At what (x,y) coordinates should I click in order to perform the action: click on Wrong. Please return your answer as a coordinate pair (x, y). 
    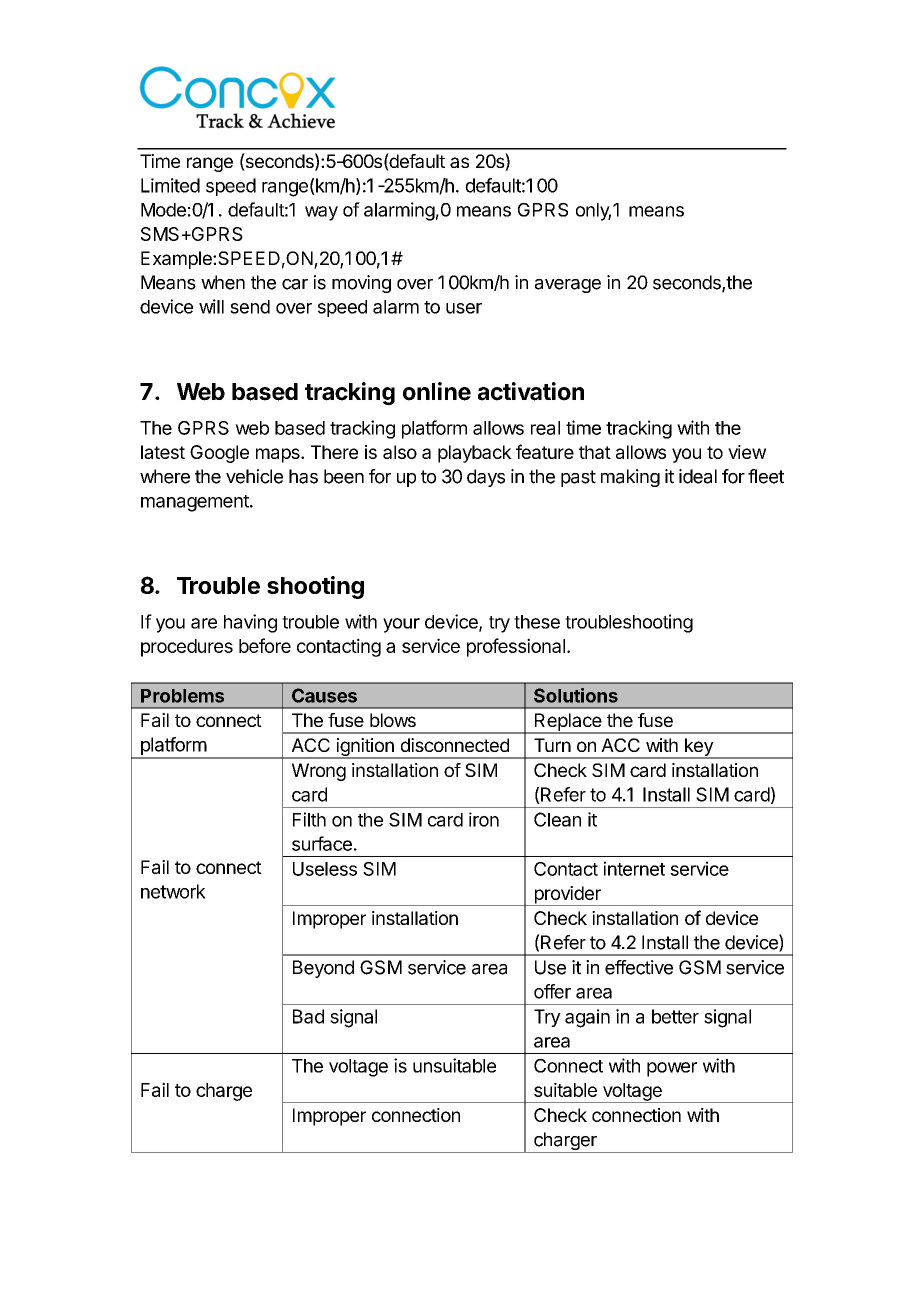
    Looking at the image, I should click on (319, 772).
